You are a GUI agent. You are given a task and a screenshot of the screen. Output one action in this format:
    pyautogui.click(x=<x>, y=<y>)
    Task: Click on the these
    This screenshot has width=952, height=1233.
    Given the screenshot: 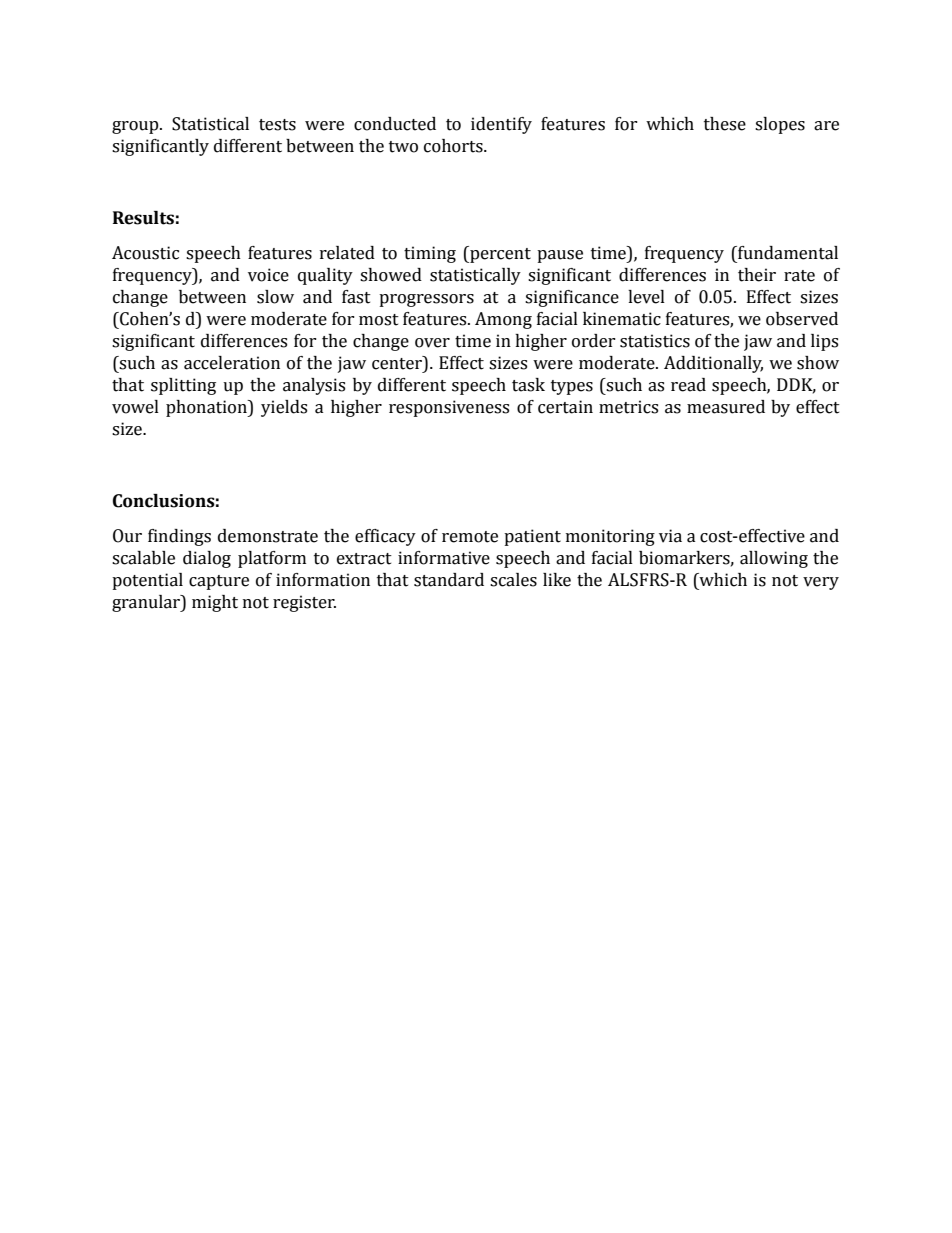 What is the action you would take?
    pyautogui.click(x=725, y=124)
